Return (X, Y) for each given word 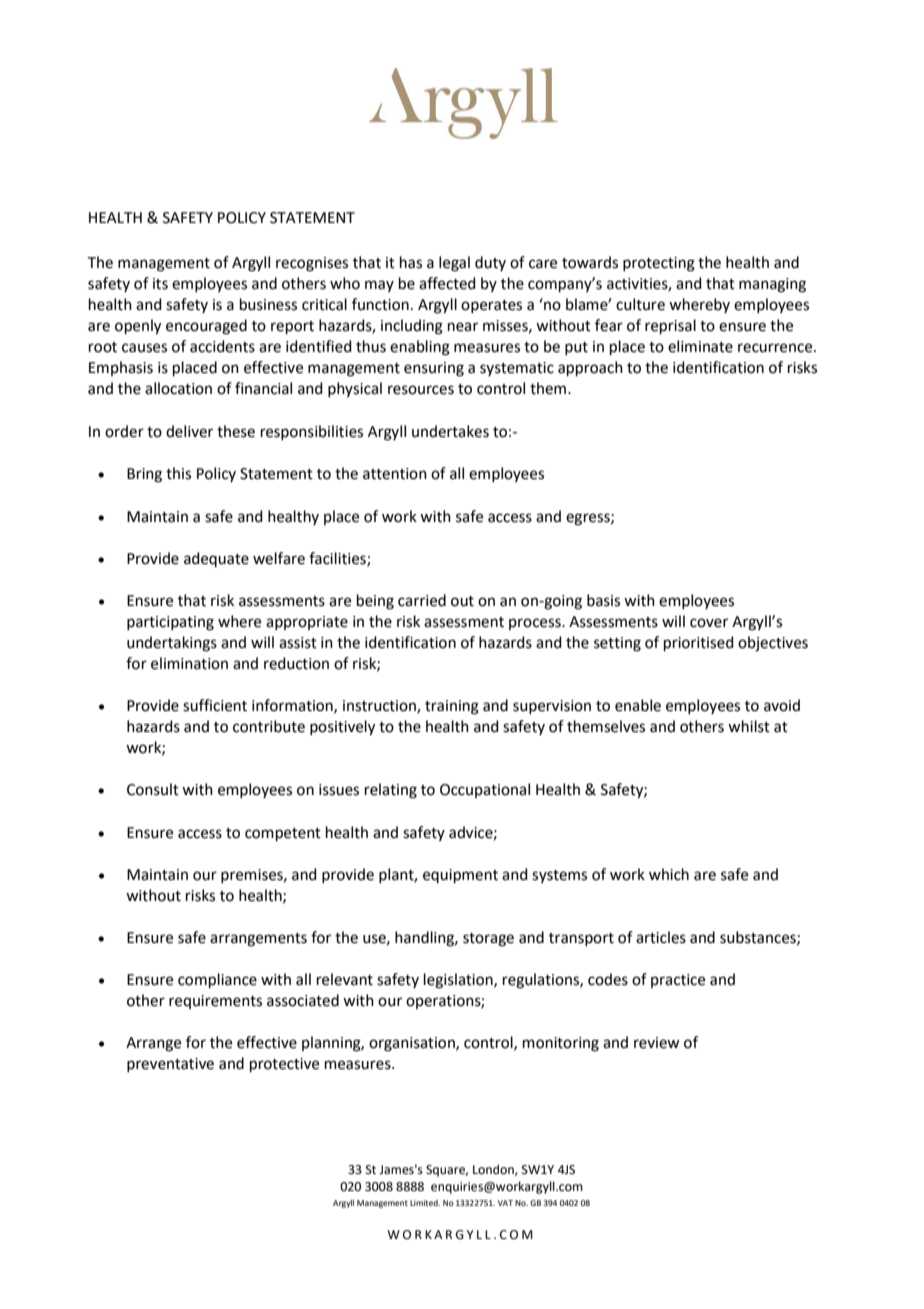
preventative (170, 1065)
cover (709, 623)
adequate (216, 559)
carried (422, 600)
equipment (460, 876)
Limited (425, 1203)
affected (447, 283)
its (160, 284)
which (669, 874)
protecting (659, 264)
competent (283, 834)
